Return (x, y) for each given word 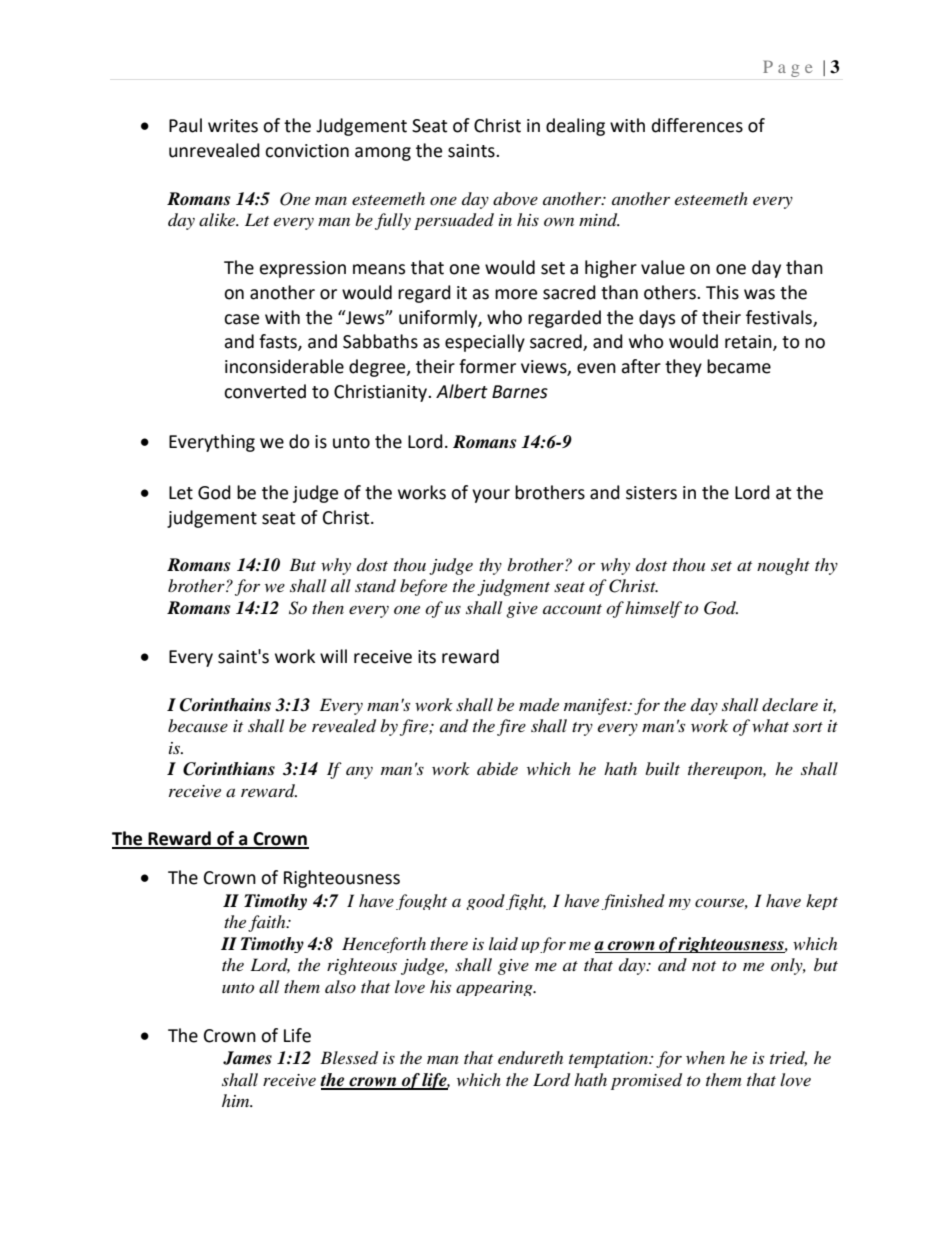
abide (497, 768)
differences (697, 125)
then (328, 607)
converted (265, 391)
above (515, 198)
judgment (513, 587)
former (487, 366)
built (662, 768)
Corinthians (229, 769)
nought (783, 566)
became (739, 366)
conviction (307, 151)
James (247, 1058)
